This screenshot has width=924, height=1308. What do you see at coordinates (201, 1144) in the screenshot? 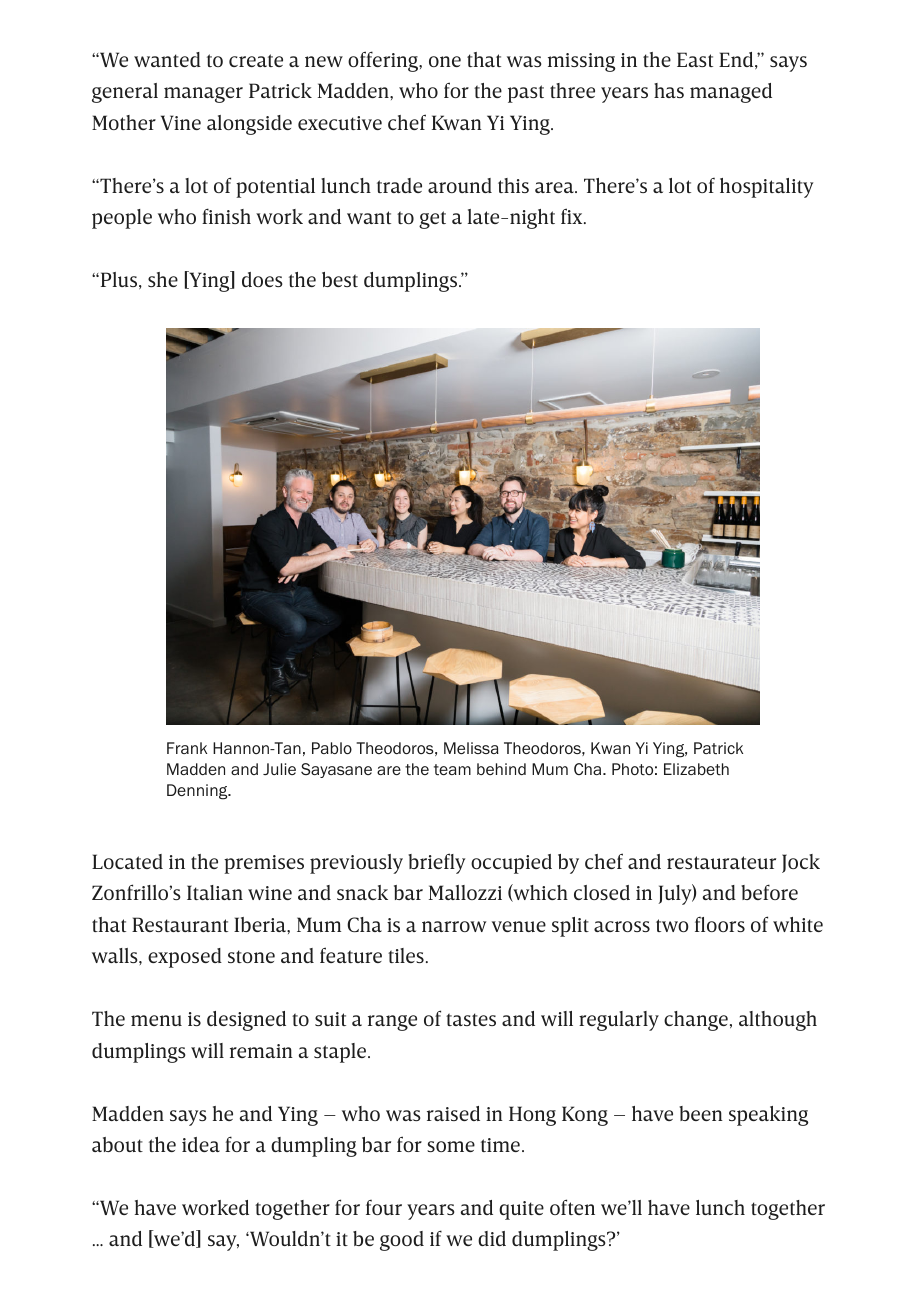
I see `idea` at bounding box center [201, 1144].
